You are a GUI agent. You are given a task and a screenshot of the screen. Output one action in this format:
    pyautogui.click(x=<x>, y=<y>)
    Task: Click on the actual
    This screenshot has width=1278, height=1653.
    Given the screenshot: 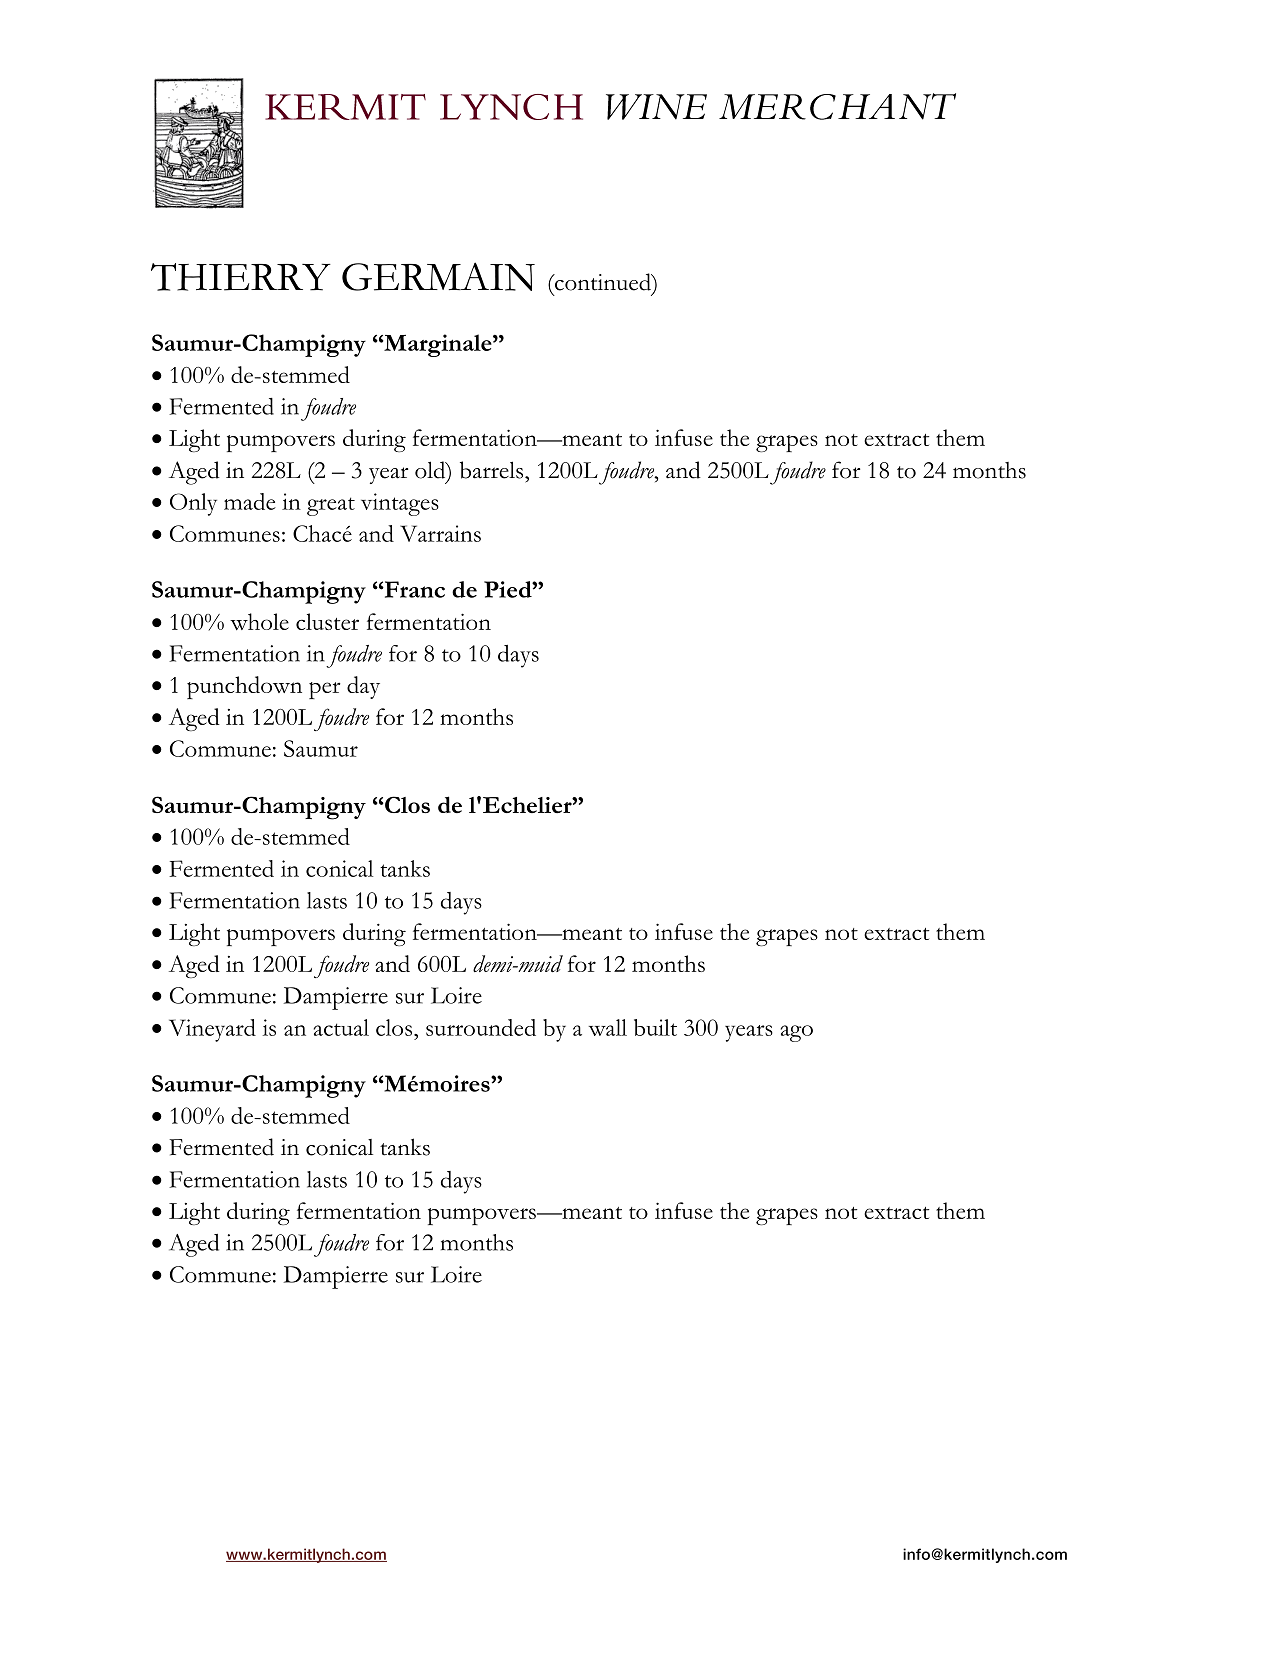 What is the action you would take?
    pyautogui.click(x=341, y=1027)
